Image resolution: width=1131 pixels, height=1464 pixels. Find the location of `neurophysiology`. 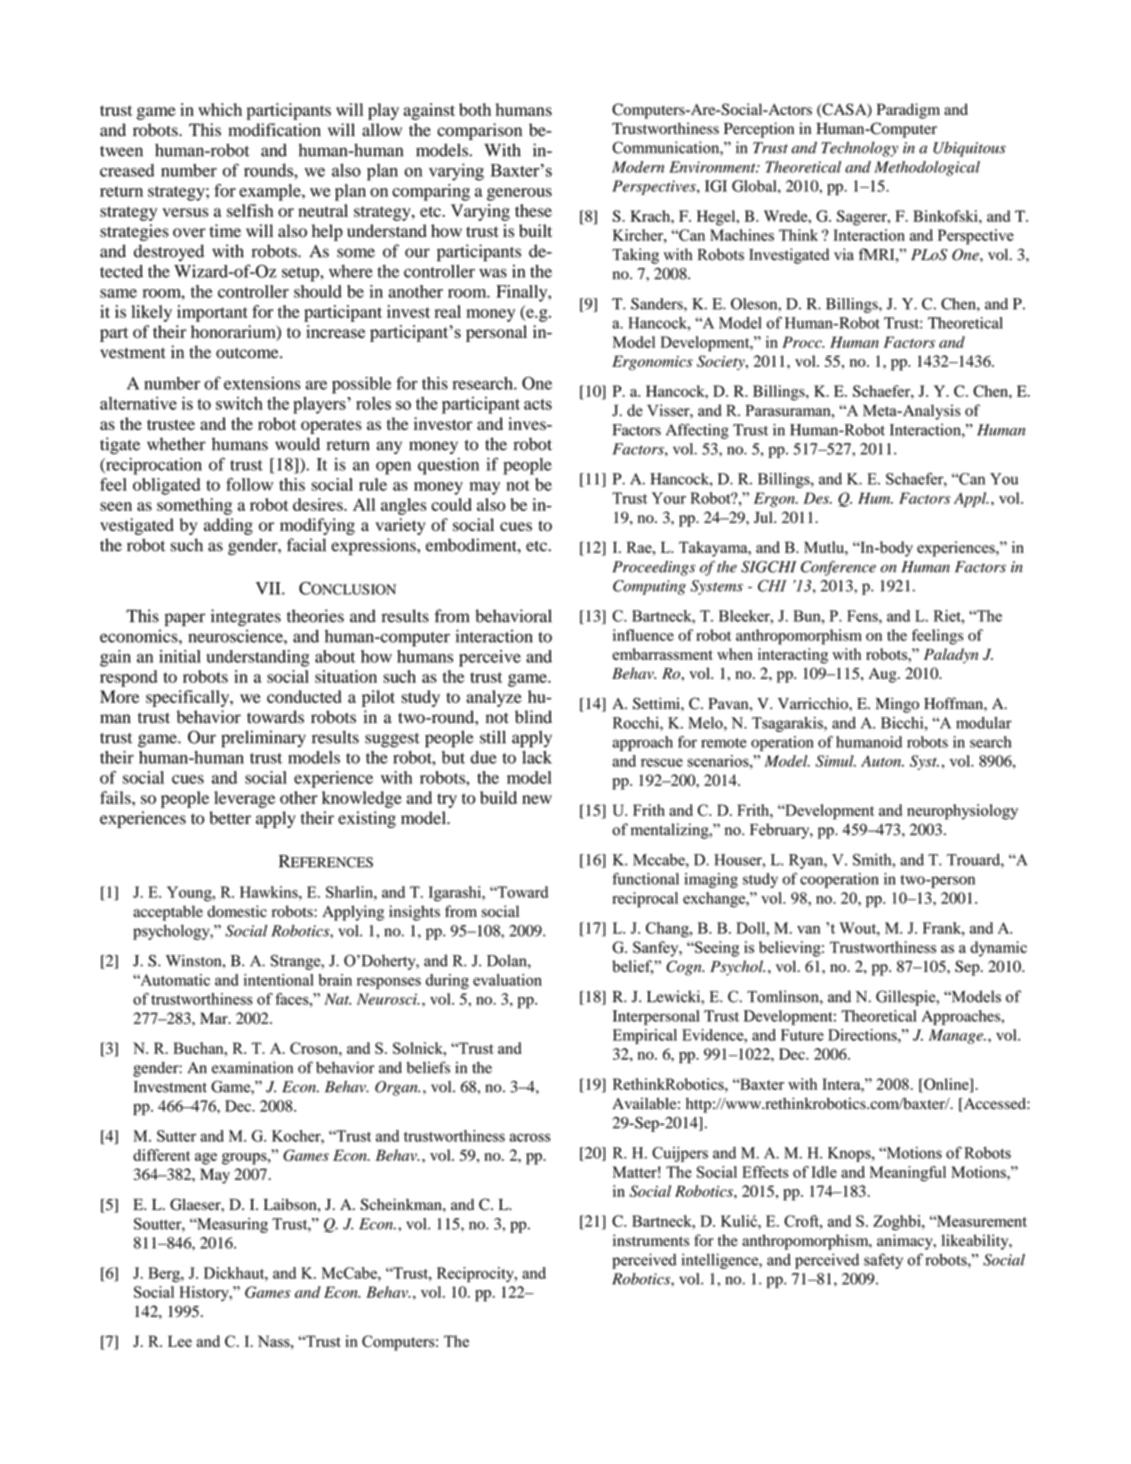

neurophysiology is located at coordinates (962, 812).
